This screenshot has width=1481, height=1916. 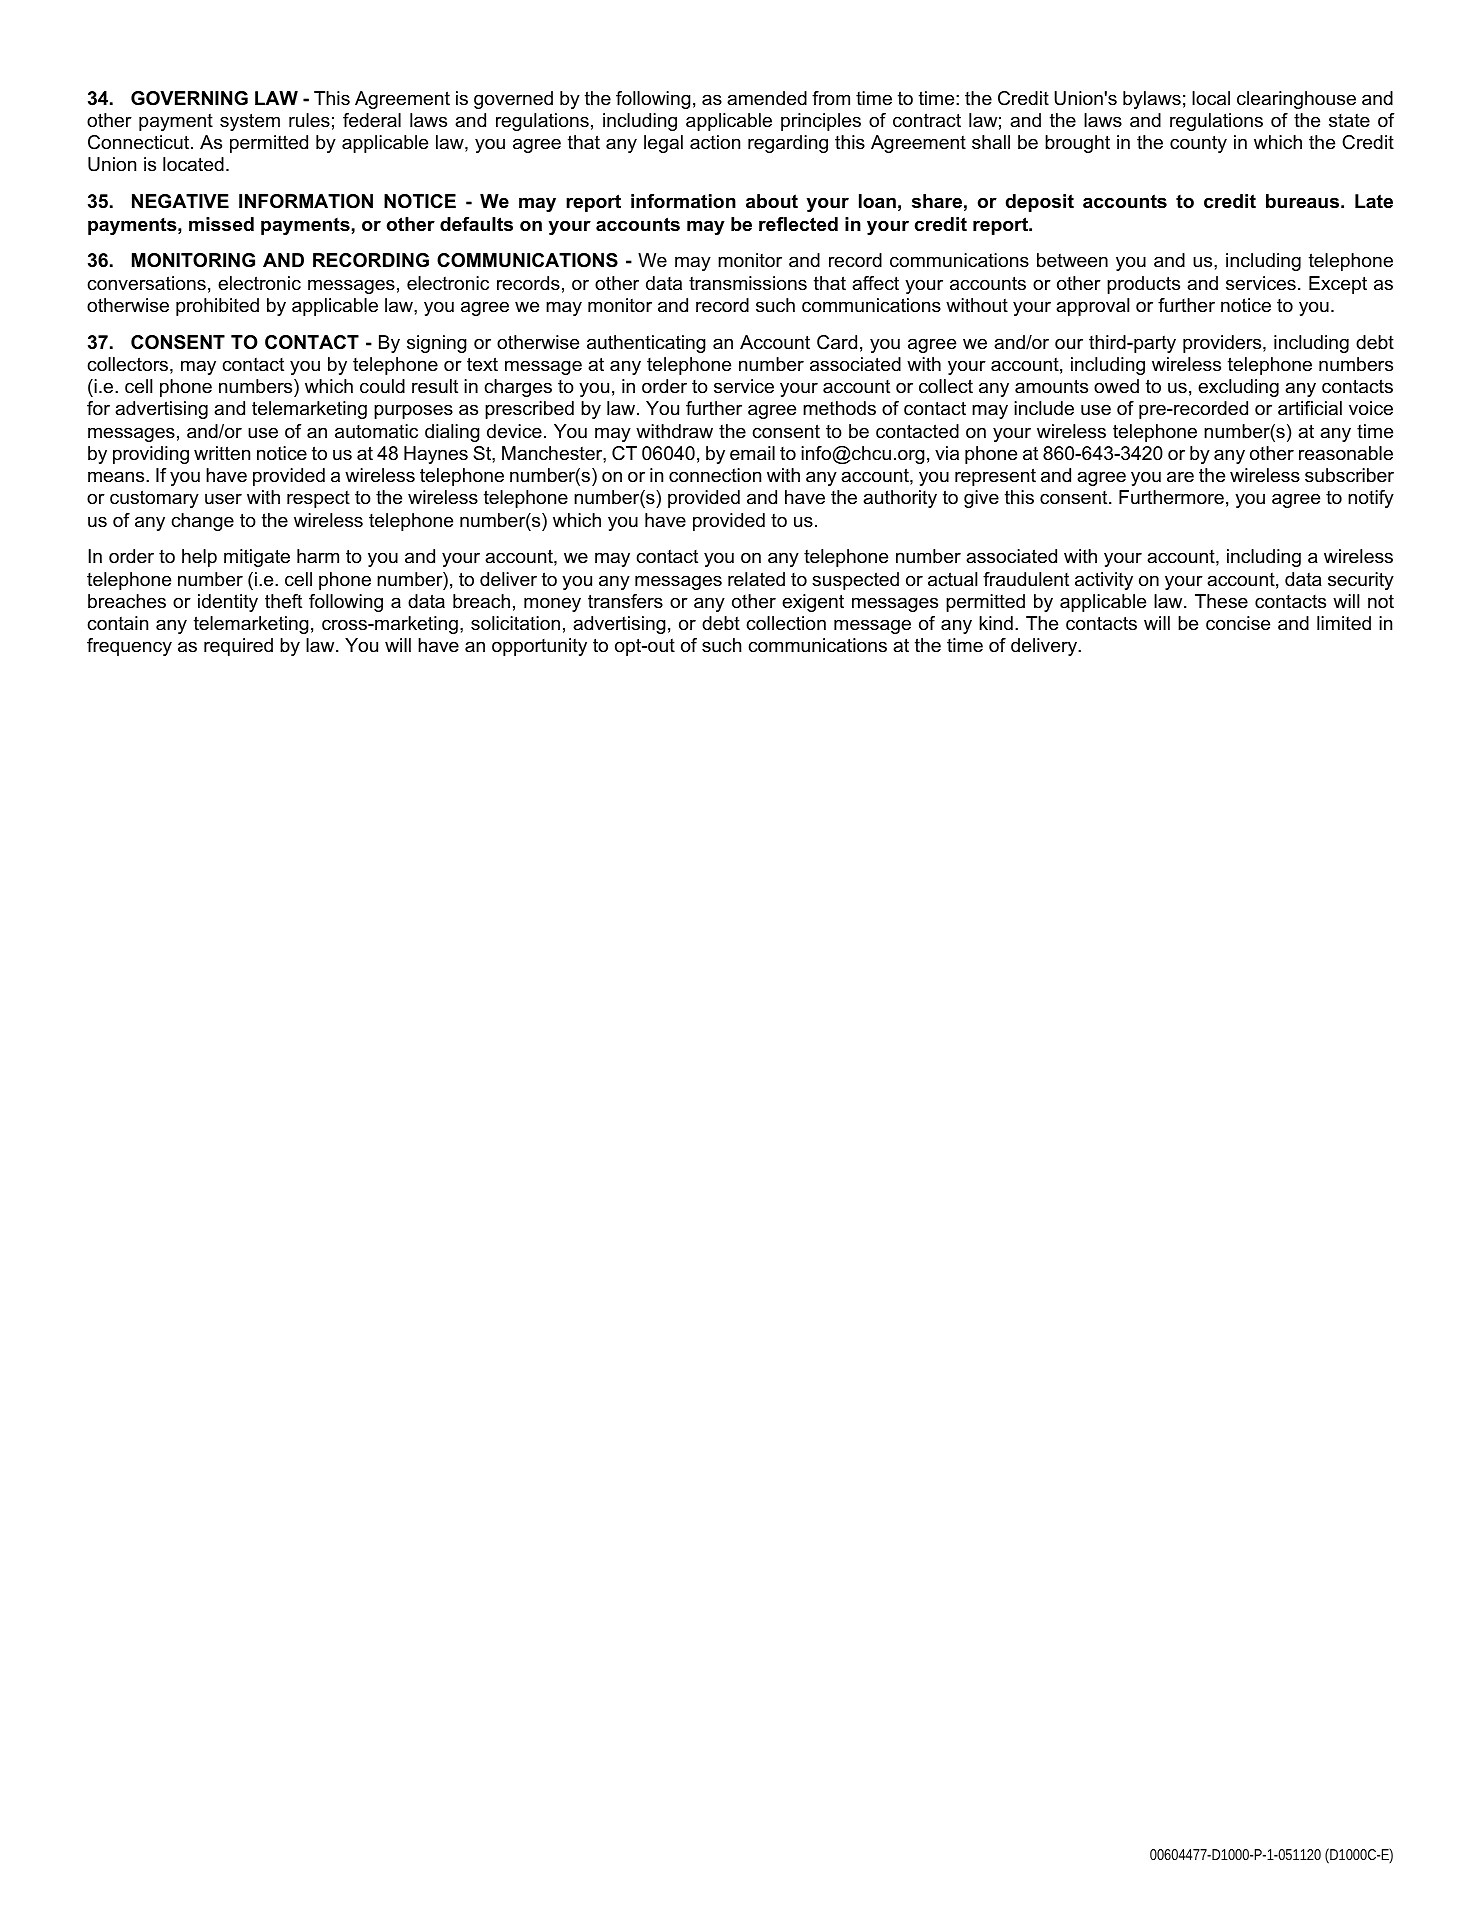 What do you see at coordinates (1238, 388) in the screenshot?
I see `excluding` at bounding box center [1238, 388].
